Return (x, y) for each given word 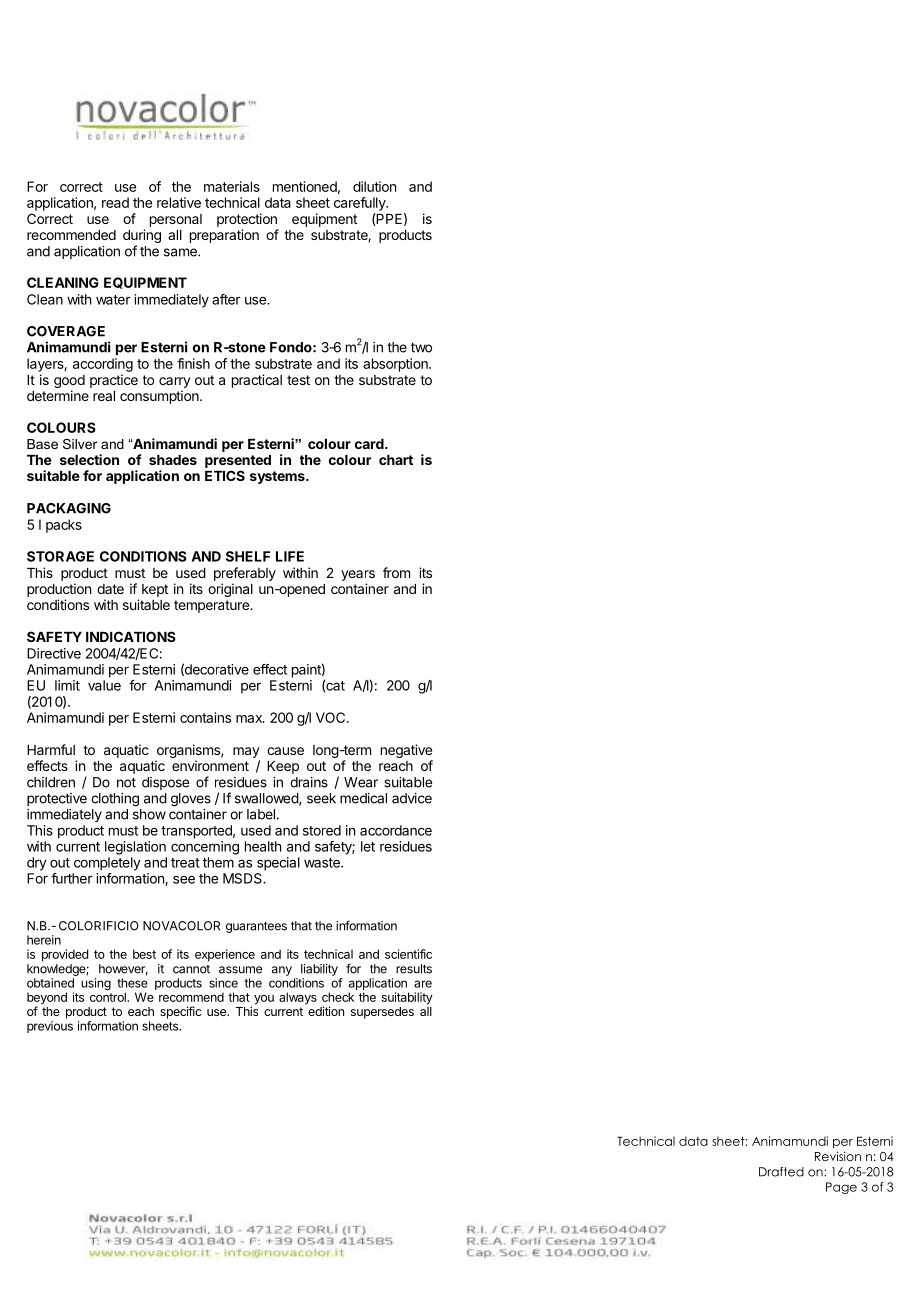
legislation (135, 848)
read (115, 202)
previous (50, 1027)
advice (412, 798)
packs (64, 526)
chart (396, 460)
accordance (396, 830)
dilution (374, 186)
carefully (361, 204)
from (396, 572)
